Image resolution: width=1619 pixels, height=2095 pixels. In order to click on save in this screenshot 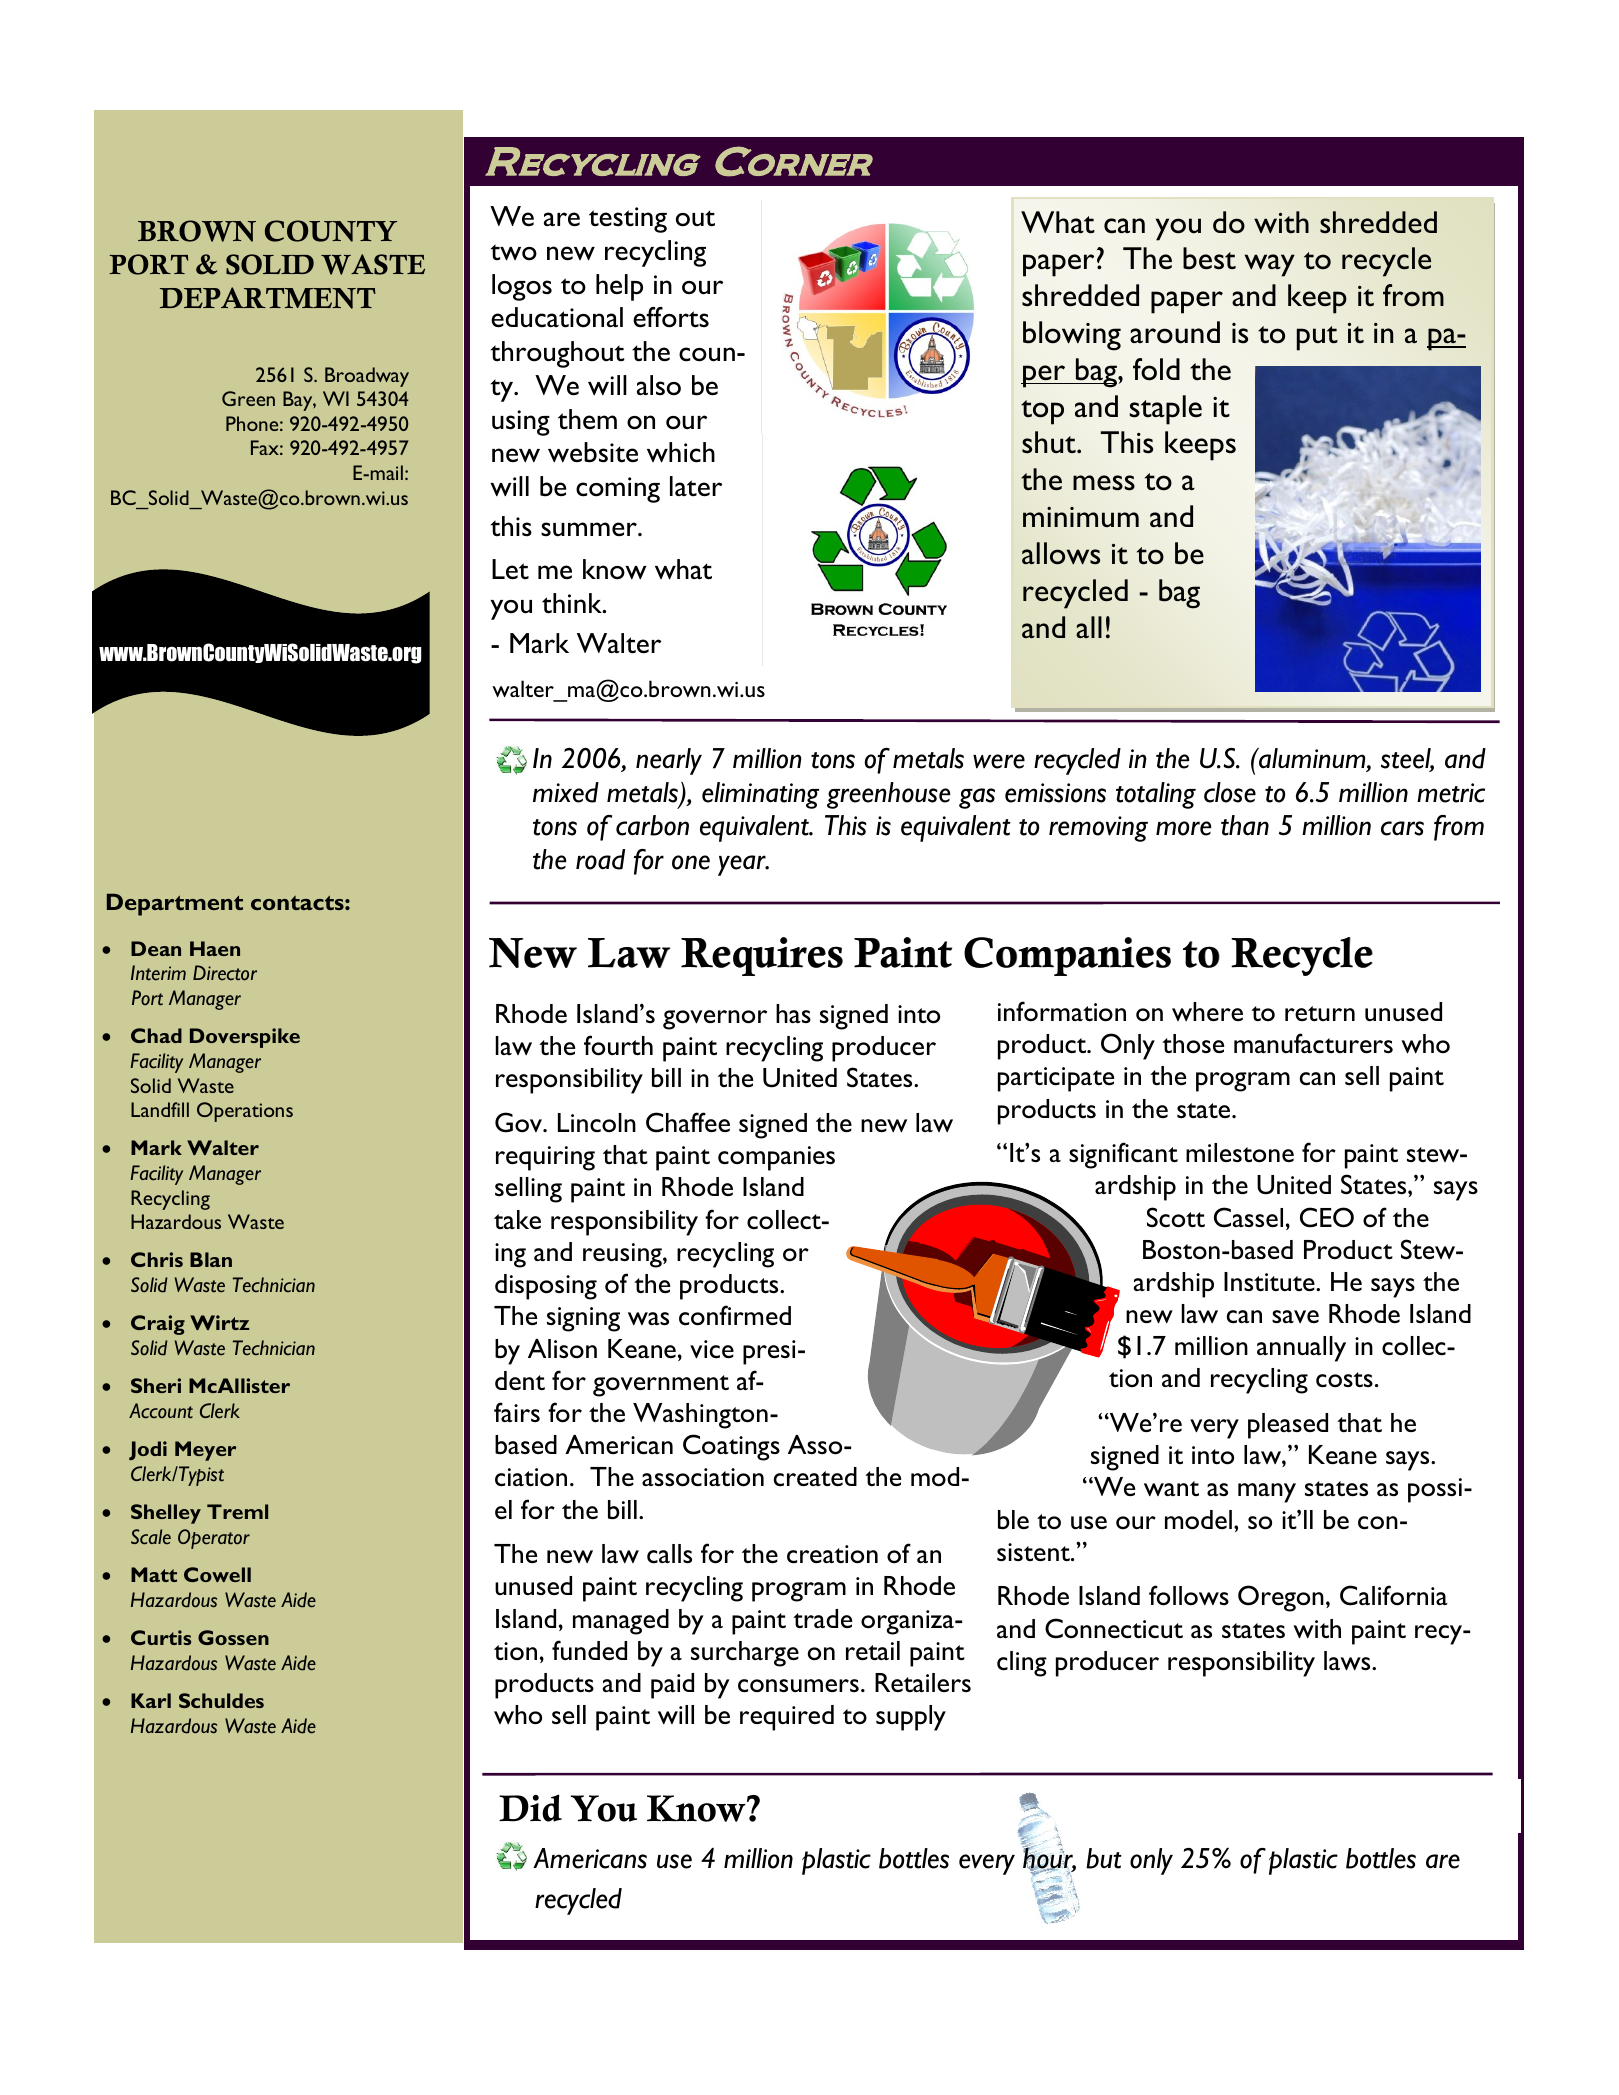, I will do `click(1295, 1316)`.
